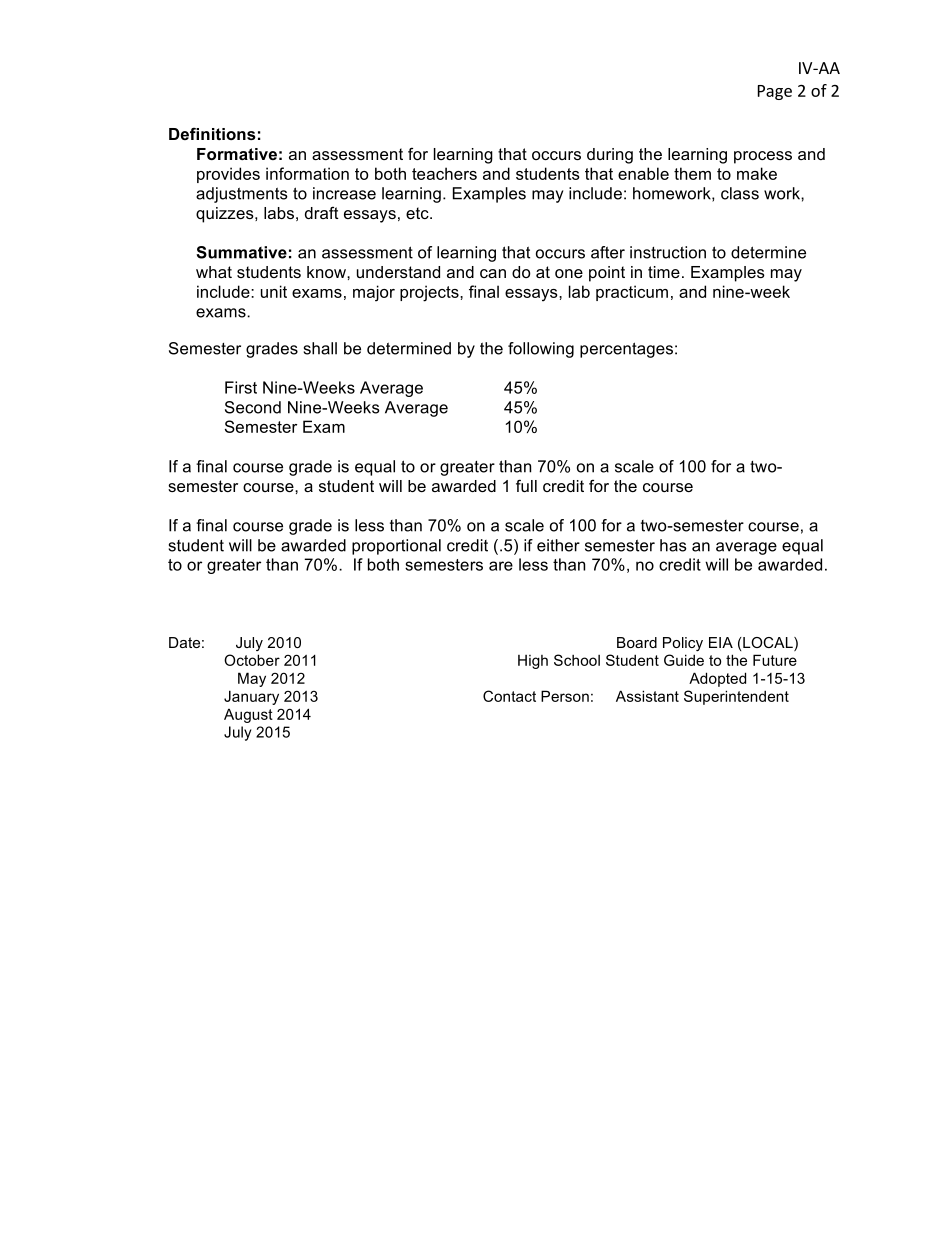  What do you see at coordinates (396, 547) in the document?
I see `proportional` at bounding box center [396, 547].
